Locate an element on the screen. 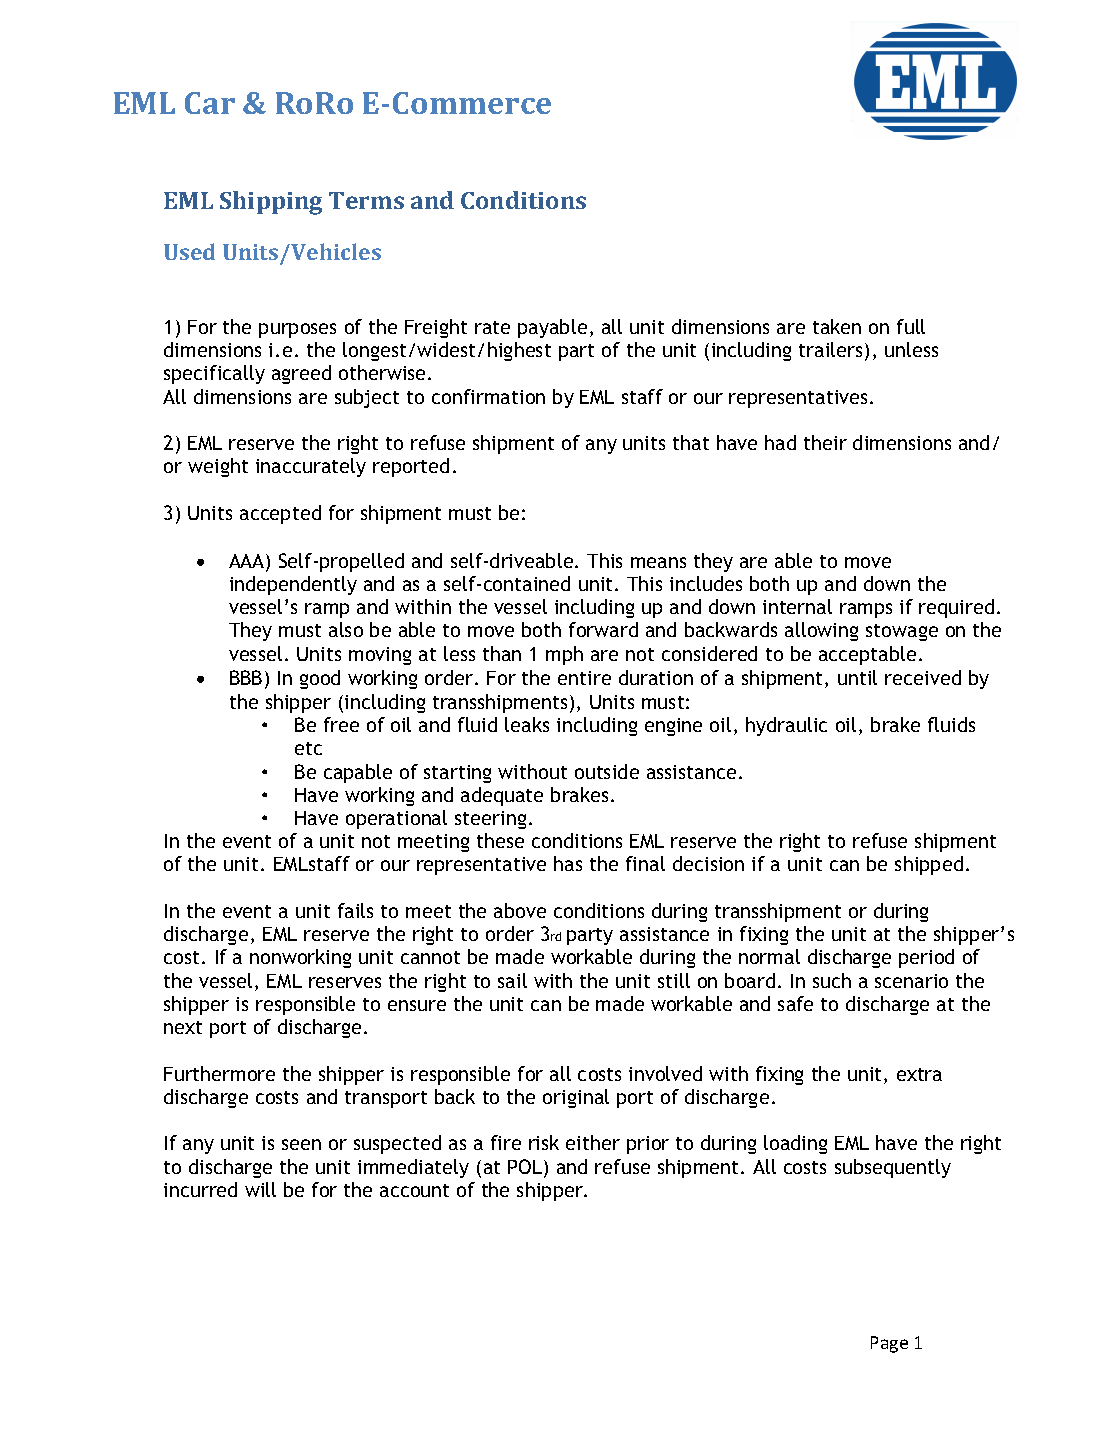 This screenshot has height=1442, width=1114. leaks is located at coordinates (527, 724).
